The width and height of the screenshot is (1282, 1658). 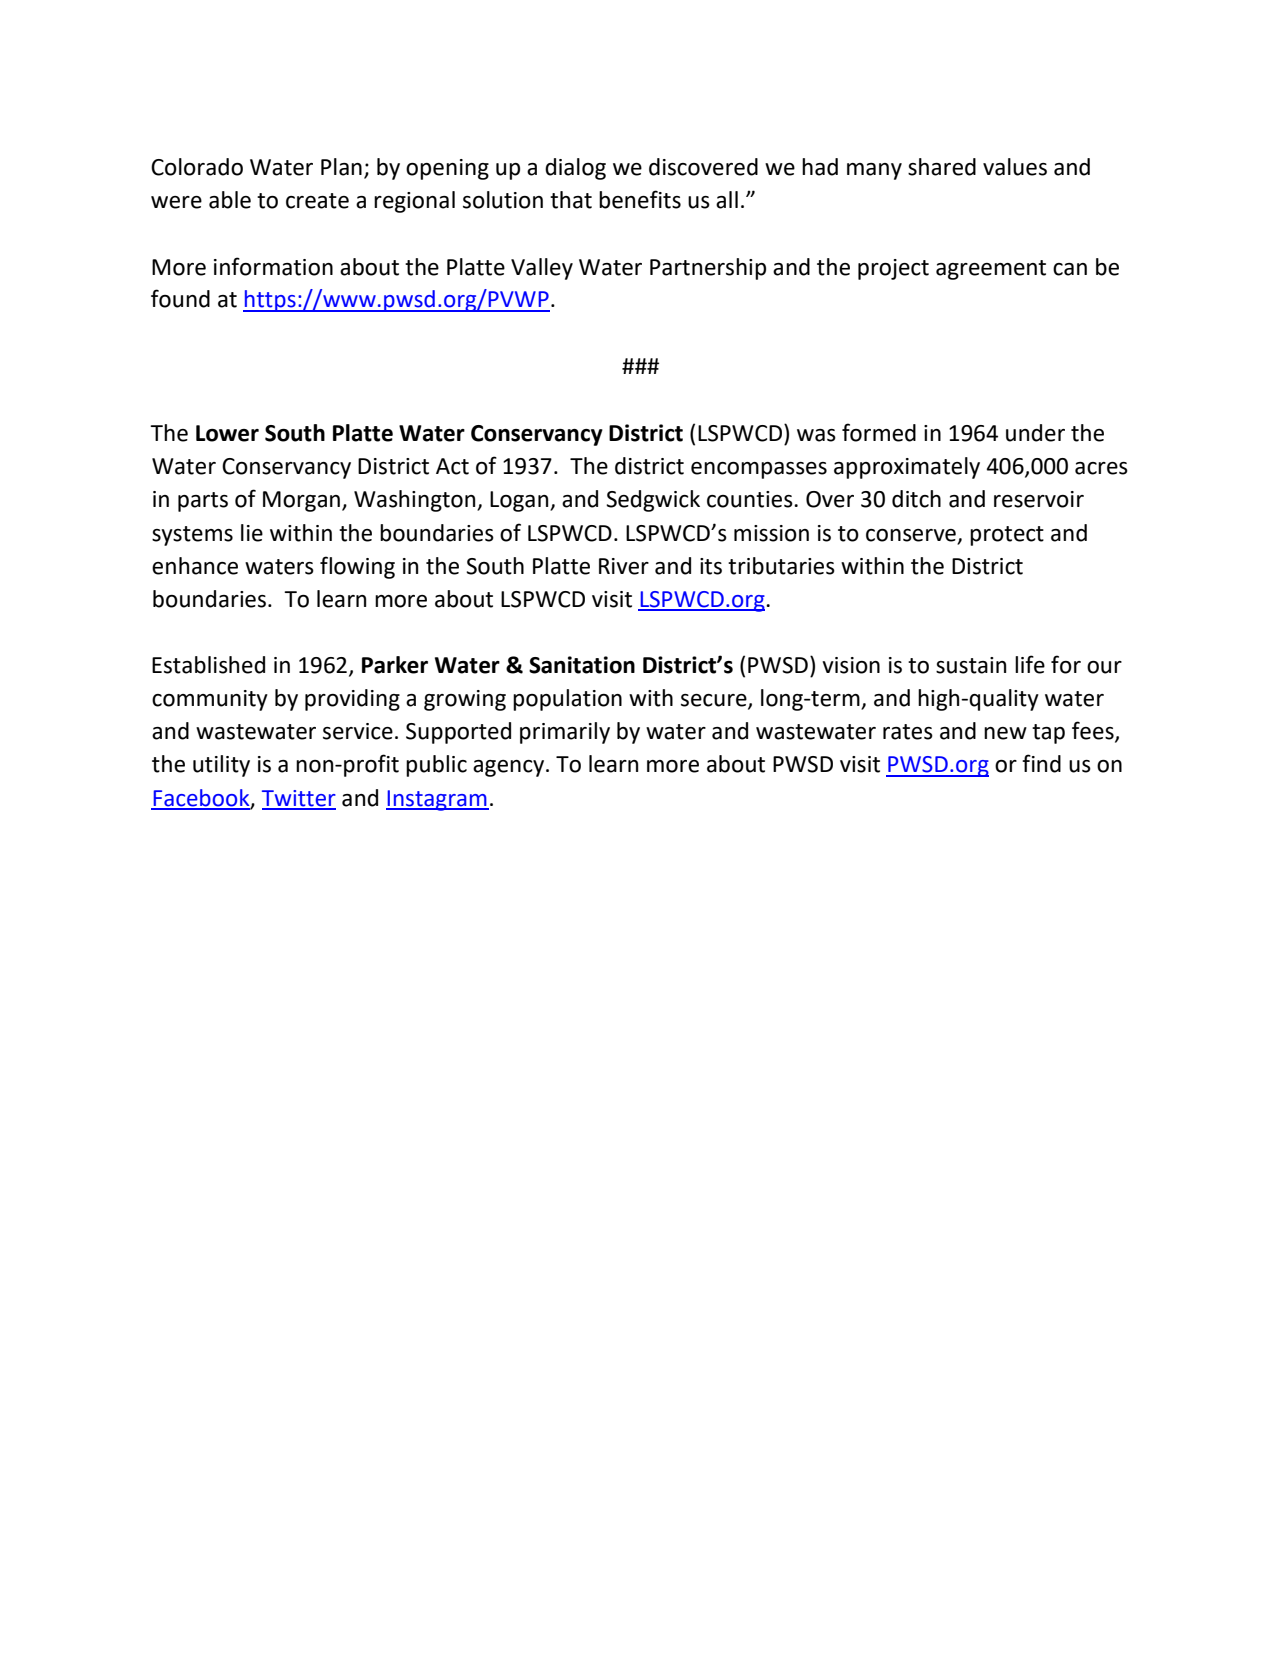 What do you see at coordinates (624, 566) in the screenshot?
I see `River` at bounding box center [624, 566].
